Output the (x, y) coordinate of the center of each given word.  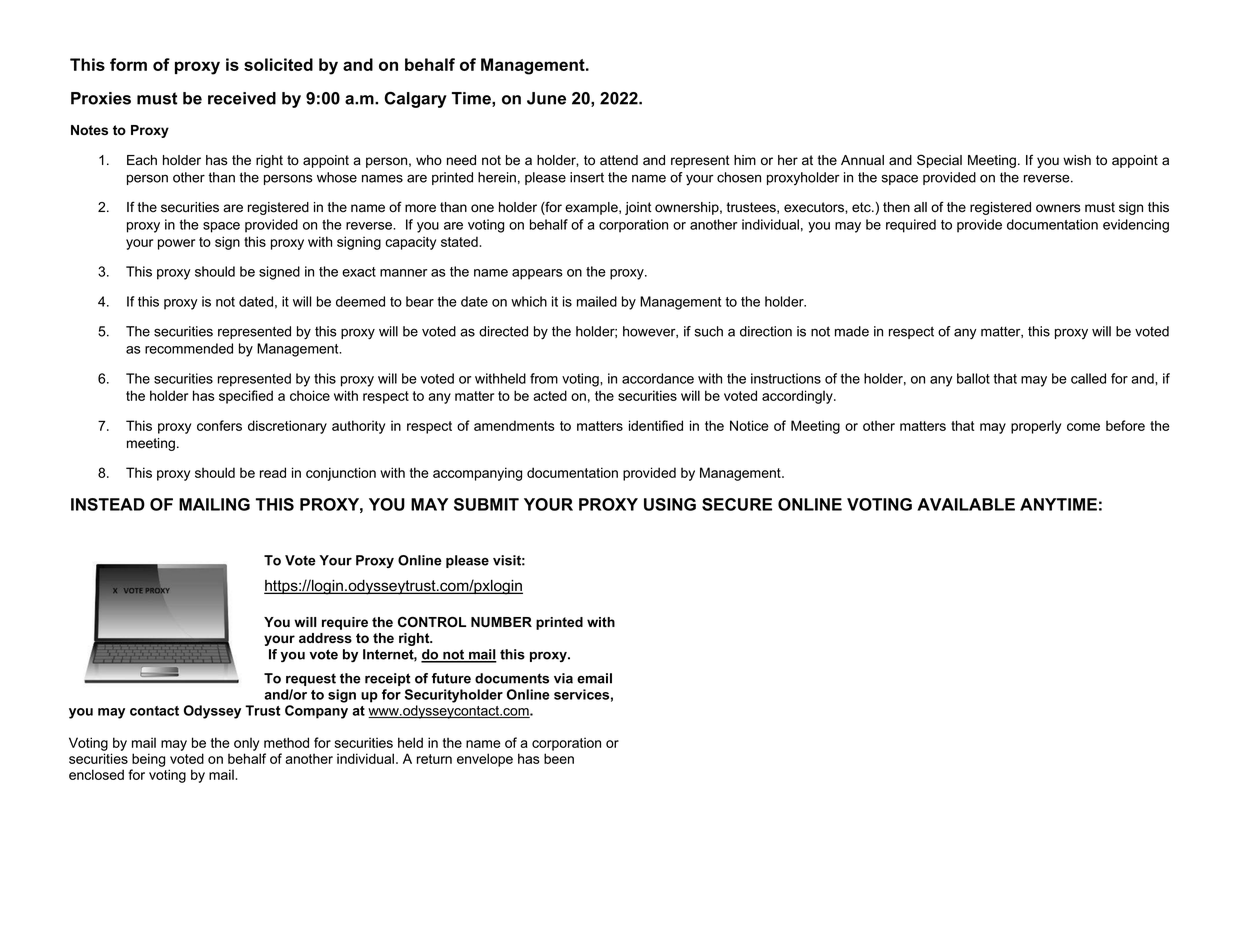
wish (1077, 160)
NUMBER (501, 622)
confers (219, 425)
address (325, 638)
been (559, 758)
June (546, 98)
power (176, 244)
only (246, 744)
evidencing (1136, 226)
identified (656, 425)
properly (1036, 427)
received (242, 98)
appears (537, 274)
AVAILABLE (966, 504)
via (563, 678)
